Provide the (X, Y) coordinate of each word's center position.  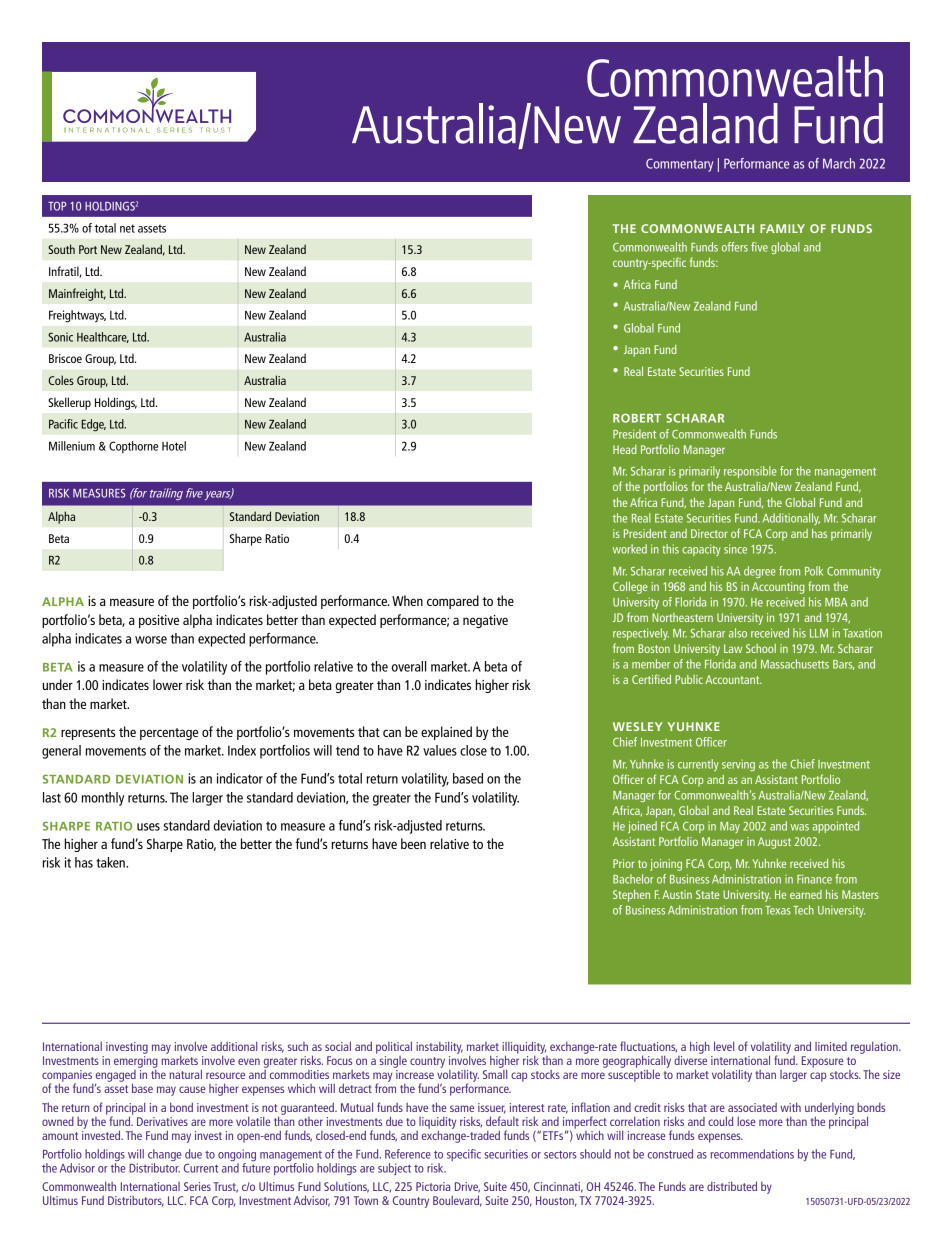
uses (148, 827)
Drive (467, 1187)
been (413, 843)
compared (453, 602)
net (127, 228)
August (774, 843)
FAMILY (782, 228)
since (735, 549)
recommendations (752, 1154)
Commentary (679, 165)
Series (197, 1186)
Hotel (174, 446)
